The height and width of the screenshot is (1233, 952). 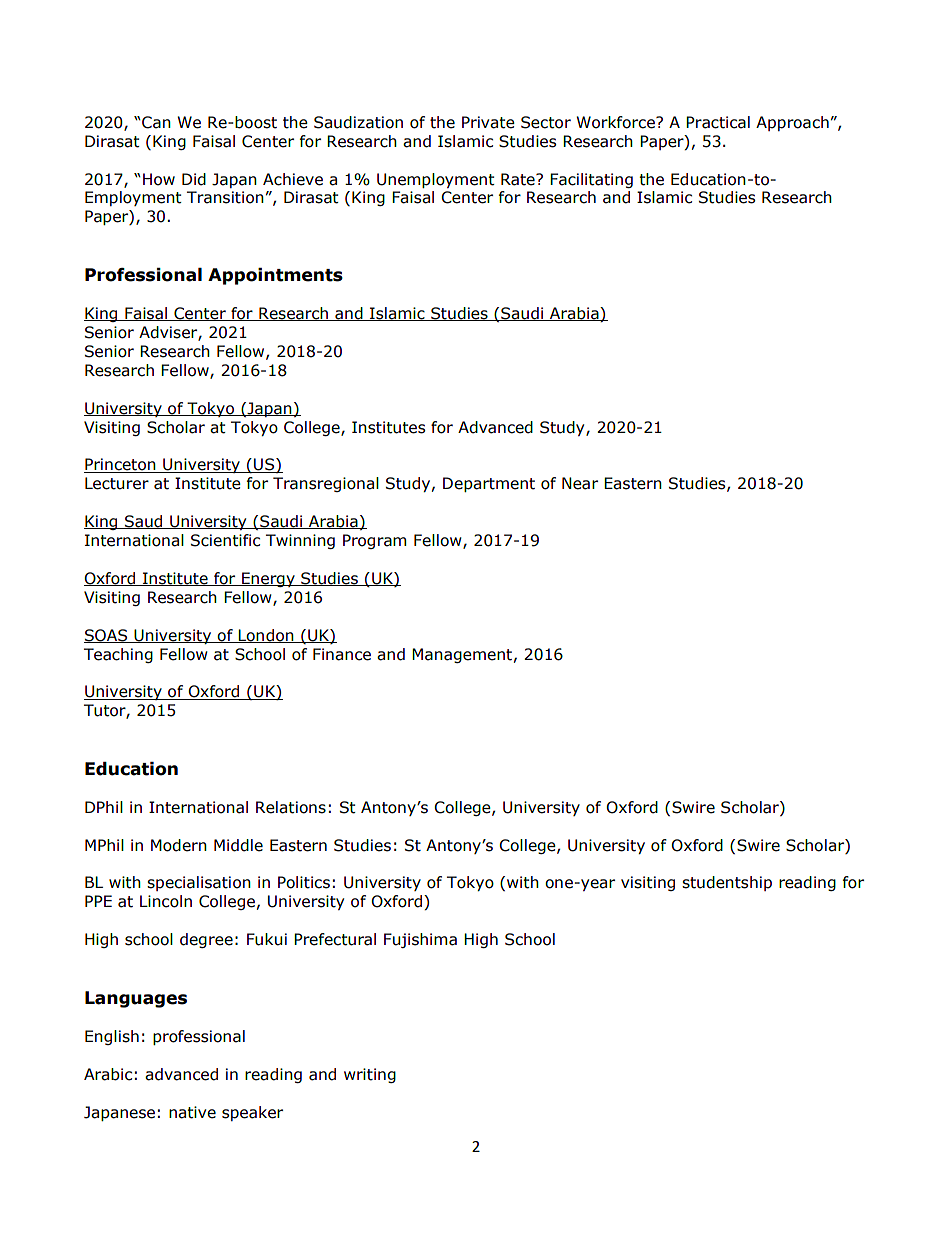 What do you see at coordinates (179, 845) in the screenshot?
I see `Modern` at bounding box center [179, 845].
